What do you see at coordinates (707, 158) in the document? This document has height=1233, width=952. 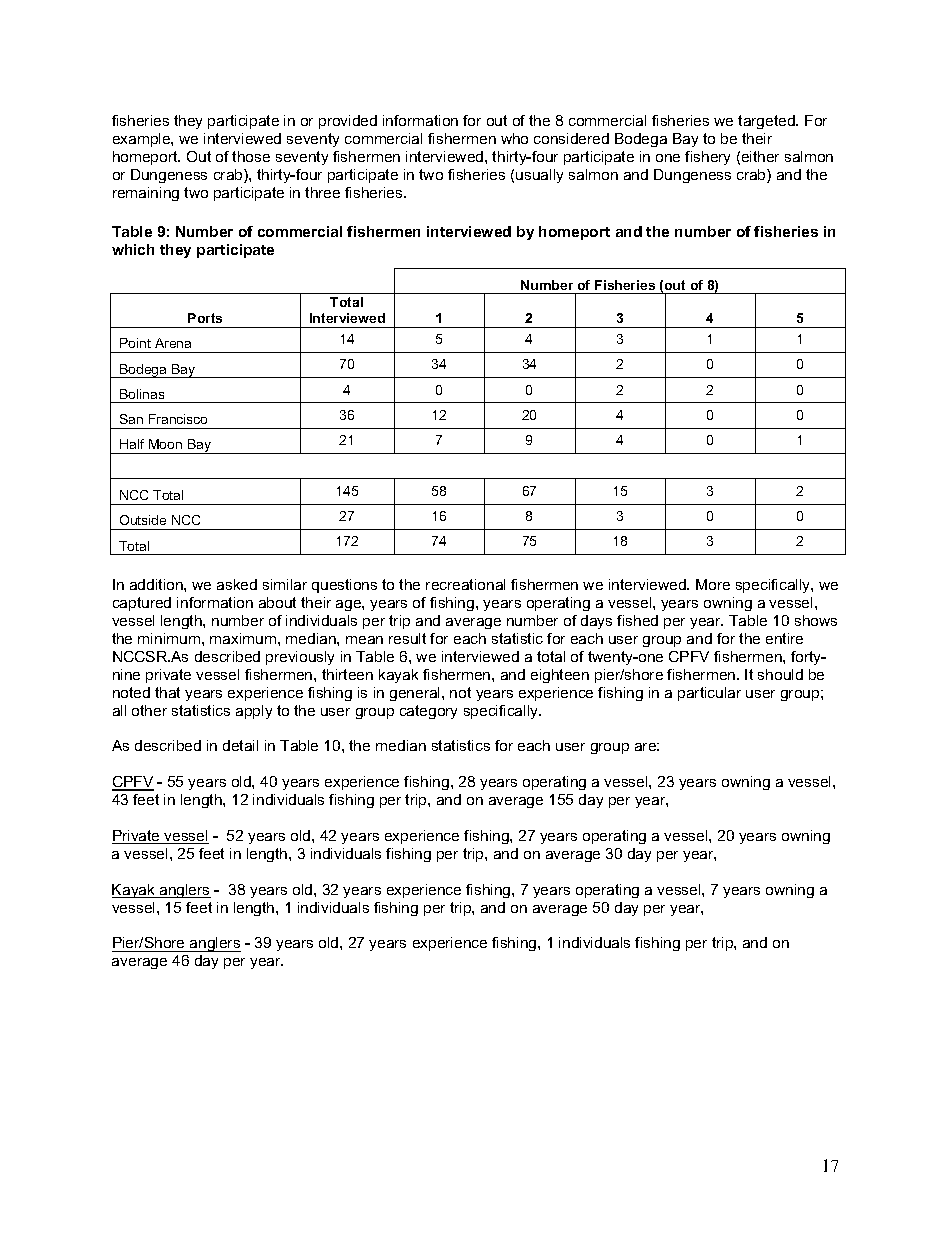 I see `fishery` at bounding box center [707, 158].
